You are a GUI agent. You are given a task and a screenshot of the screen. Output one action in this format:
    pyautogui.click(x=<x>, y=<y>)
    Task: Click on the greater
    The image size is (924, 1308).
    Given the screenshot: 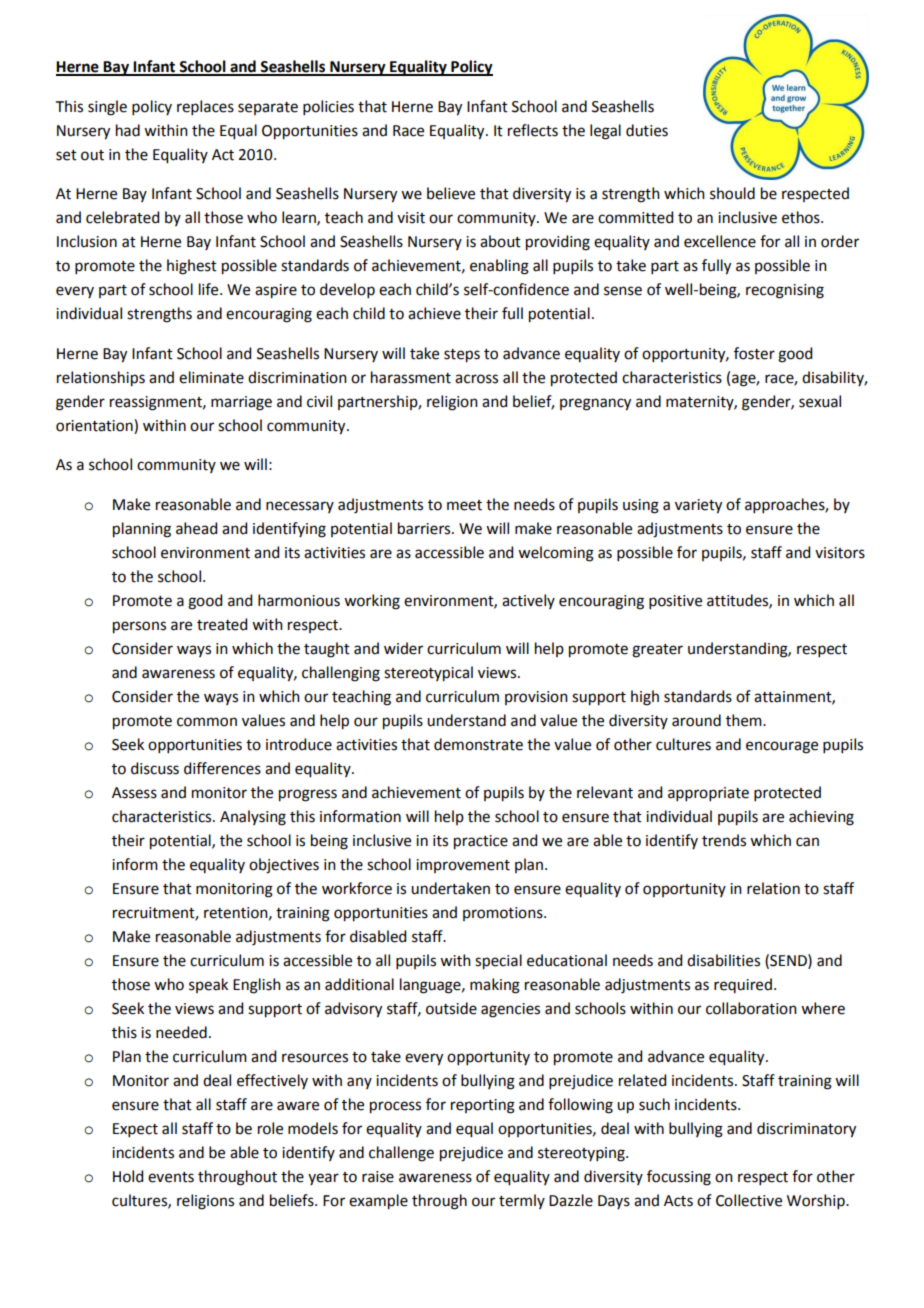 What is the action you would take?
    pyautogui.click(x=657, y=651)
